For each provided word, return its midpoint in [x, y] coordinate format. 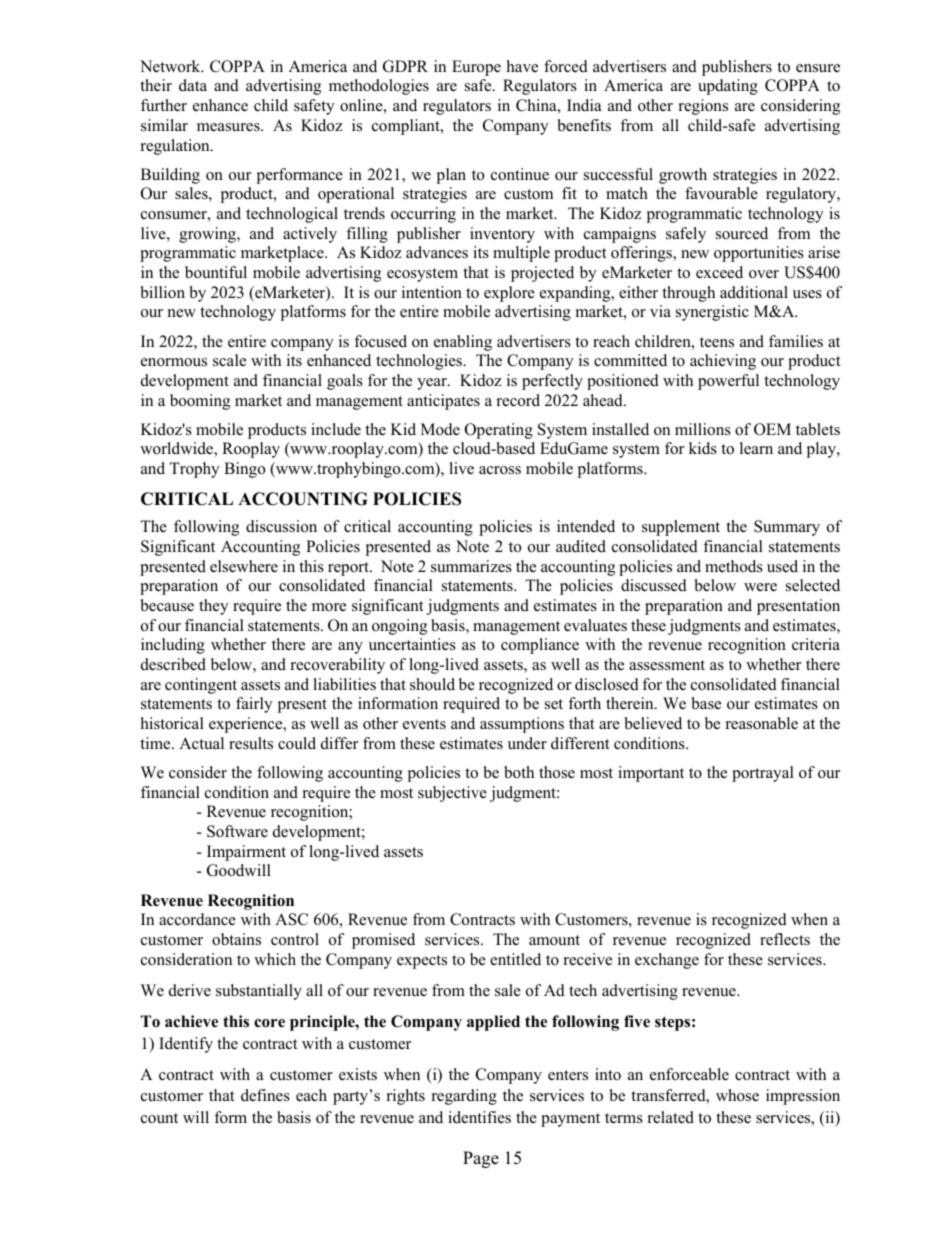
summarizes [471, 566]
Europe [476, 68]
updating [728, 87]
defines [265, 1095]
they [213, 607]
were [760, 587]
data [193, 85]
